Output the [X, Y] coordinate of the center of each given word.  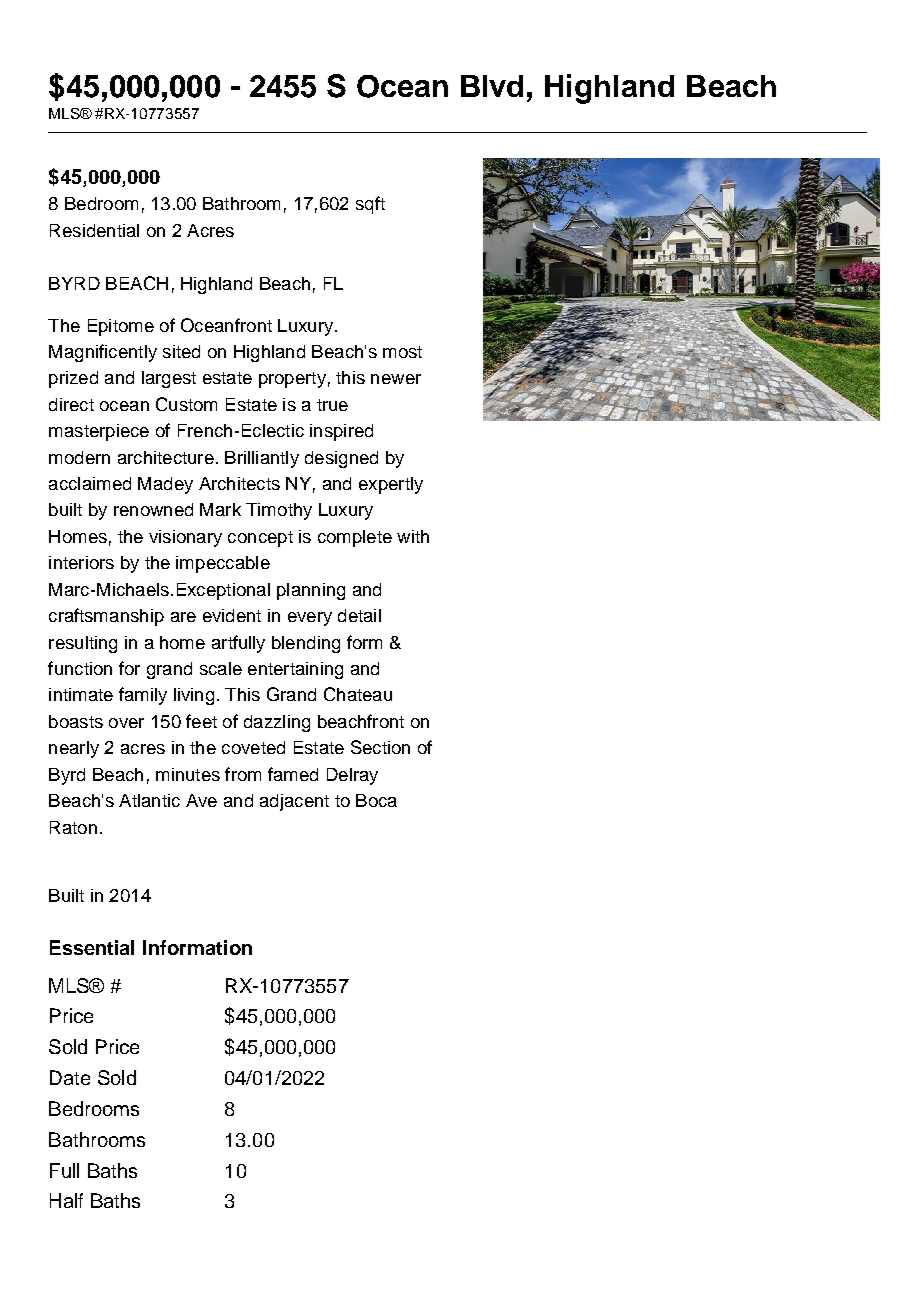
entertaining [295, 670]
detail [359, 615]
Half [66, 1200]
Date [70, 1077]
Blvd [492, 86]
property [292, 380]
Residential [94, 230]
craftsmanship [106, 617]
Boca [376, 800]
